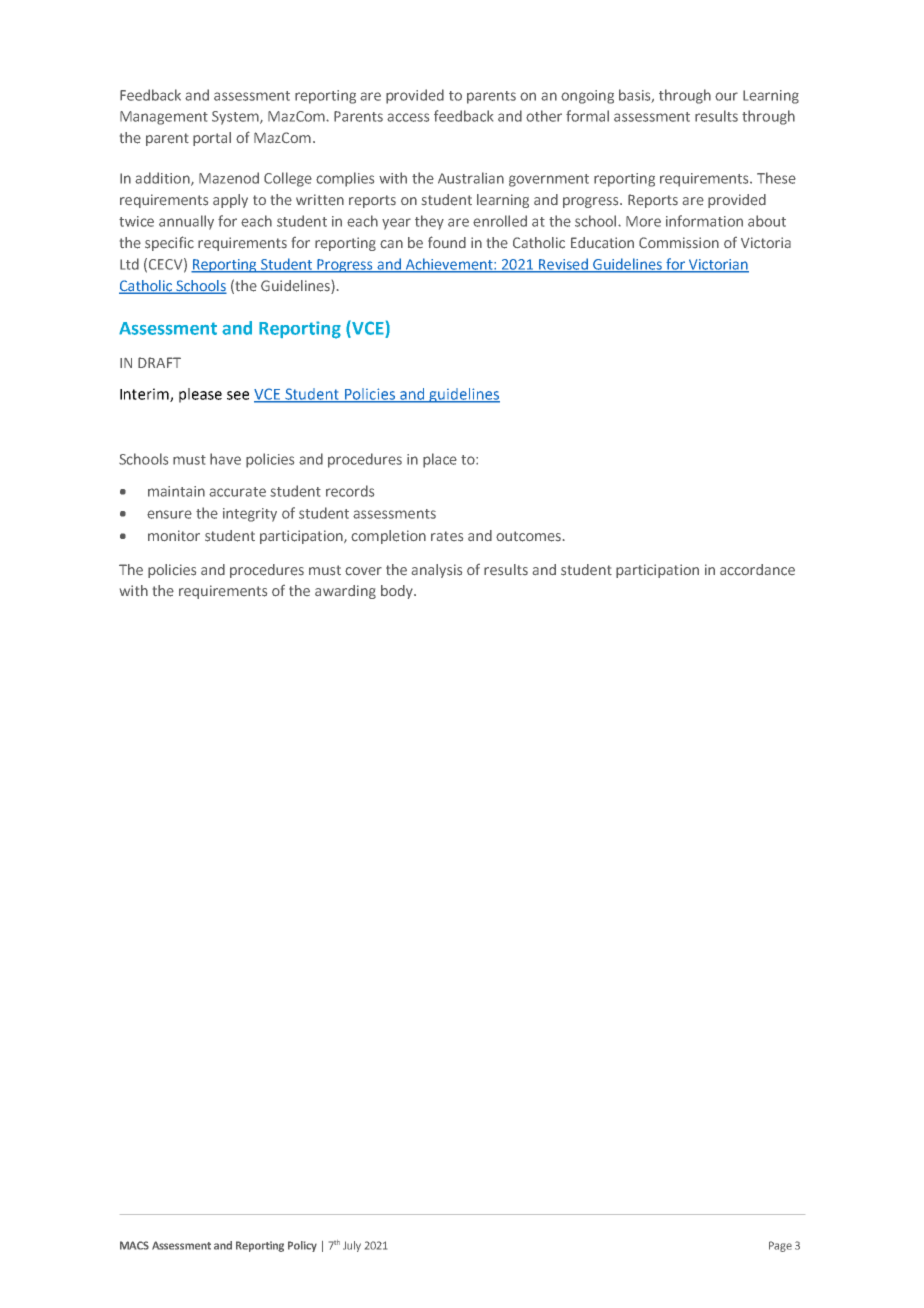 The image size is (924, 1308). What do you see at coordinates (134, 1245) in the page?
I see `MACS` at bounding box center [134, 1245].
